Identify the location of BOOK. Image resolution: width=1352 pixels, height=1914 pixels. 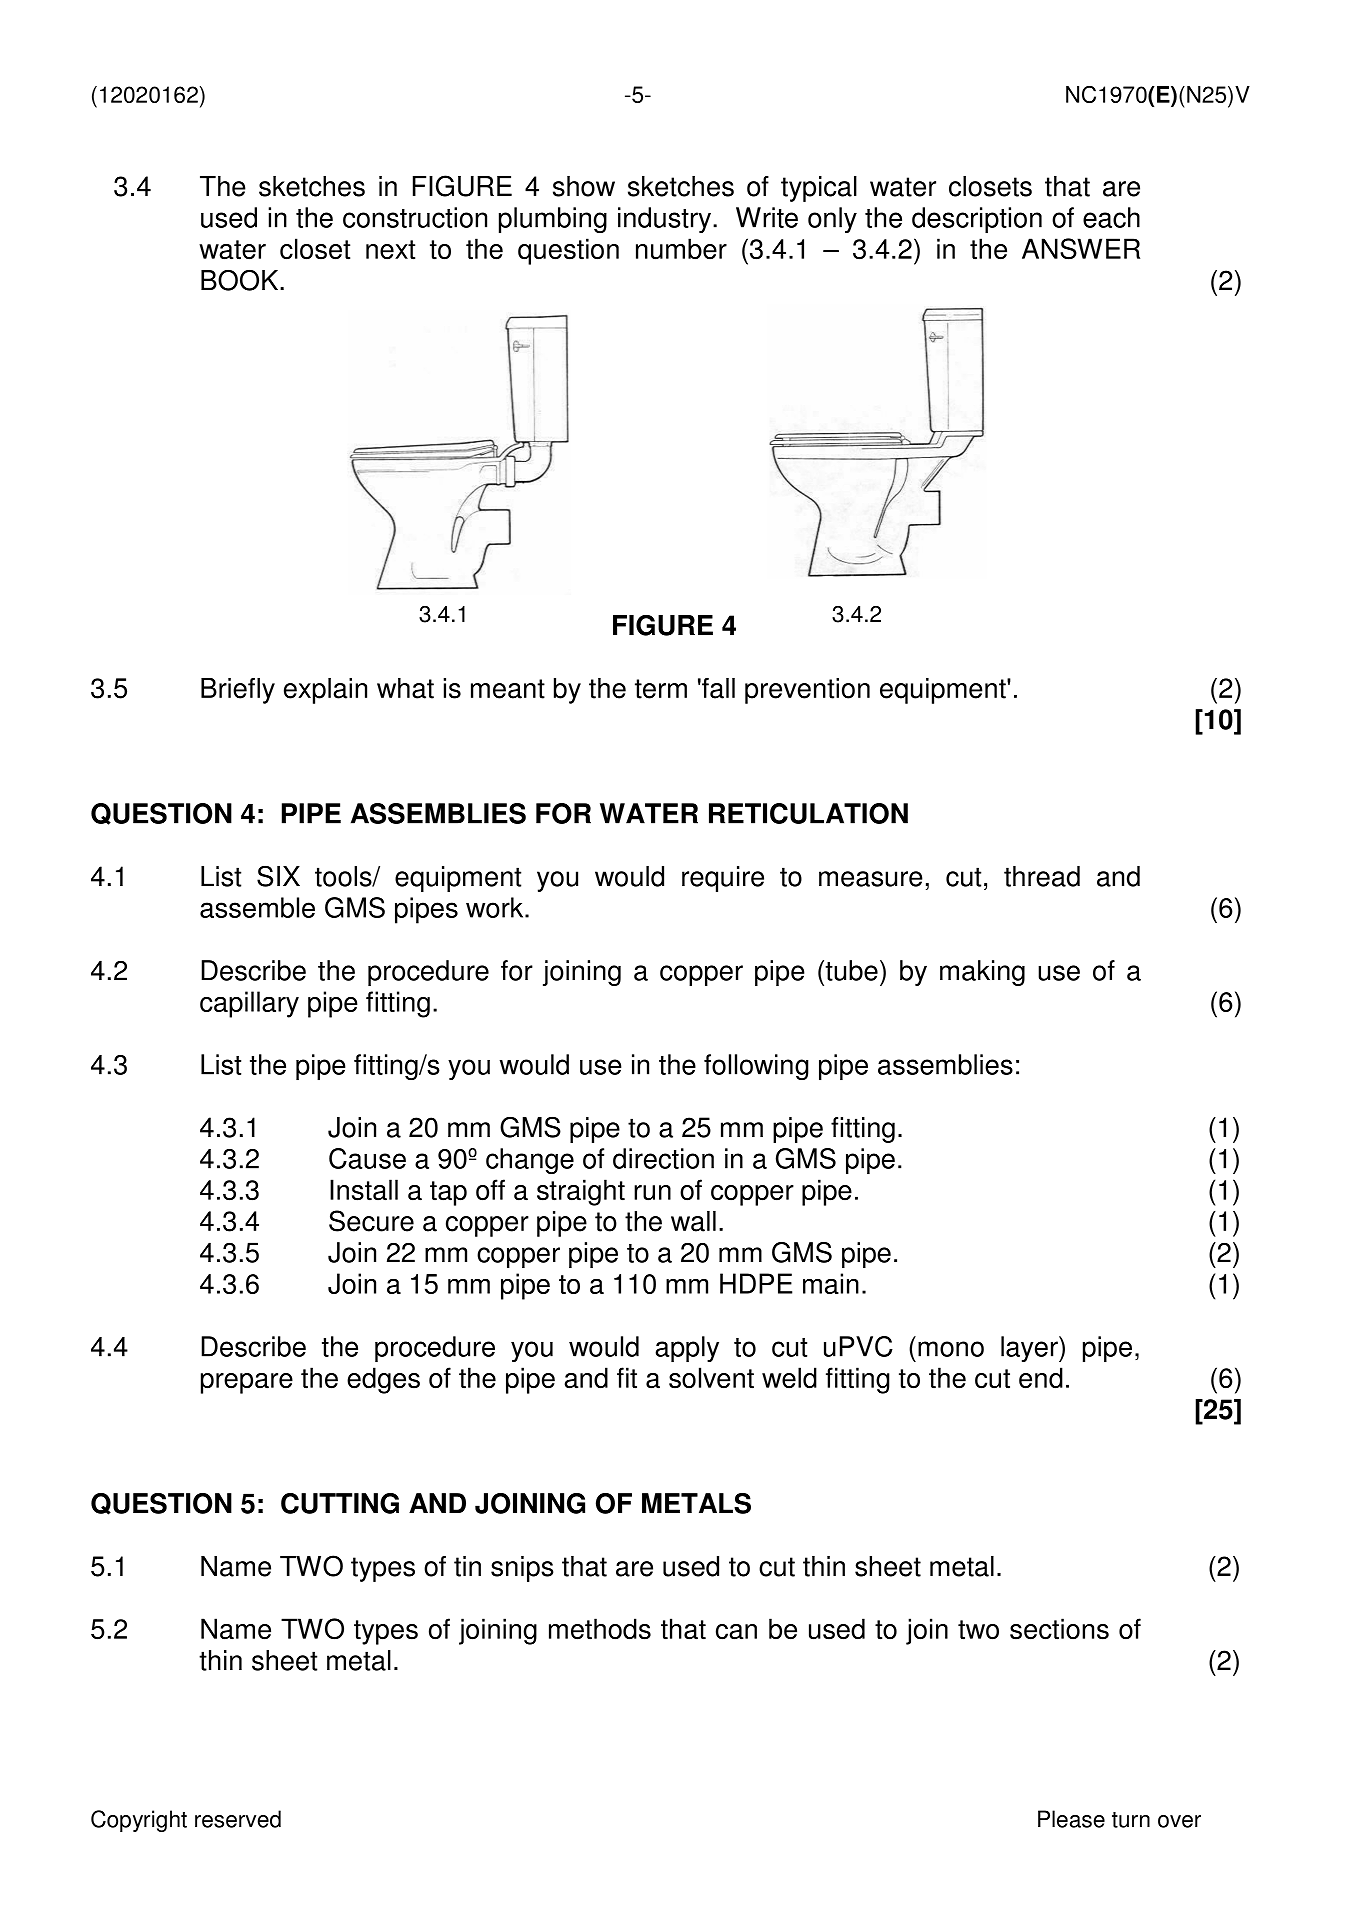
(241, 280).
